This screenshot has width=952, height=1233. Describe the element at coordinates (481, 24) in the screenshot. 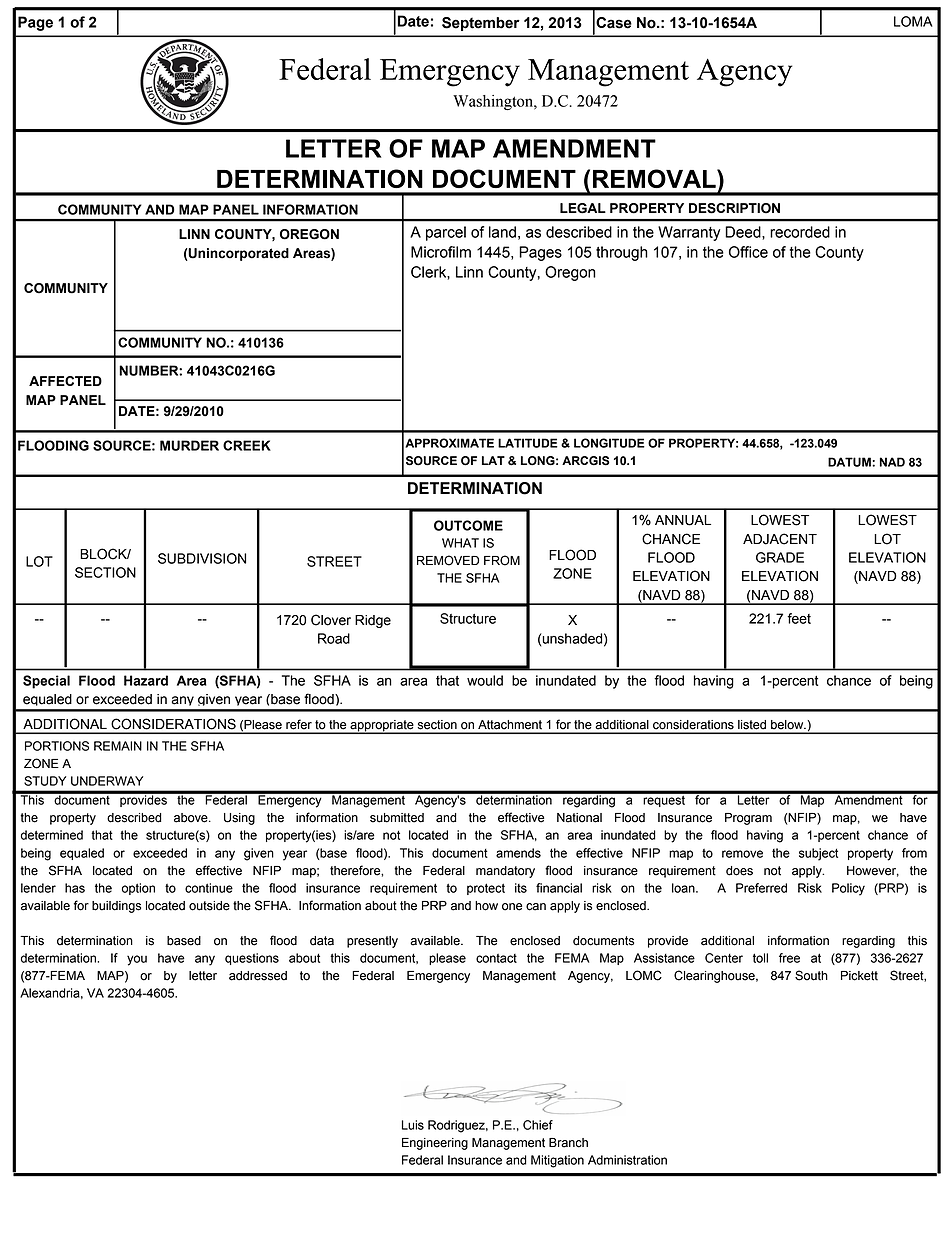

I see `September` at that location.
